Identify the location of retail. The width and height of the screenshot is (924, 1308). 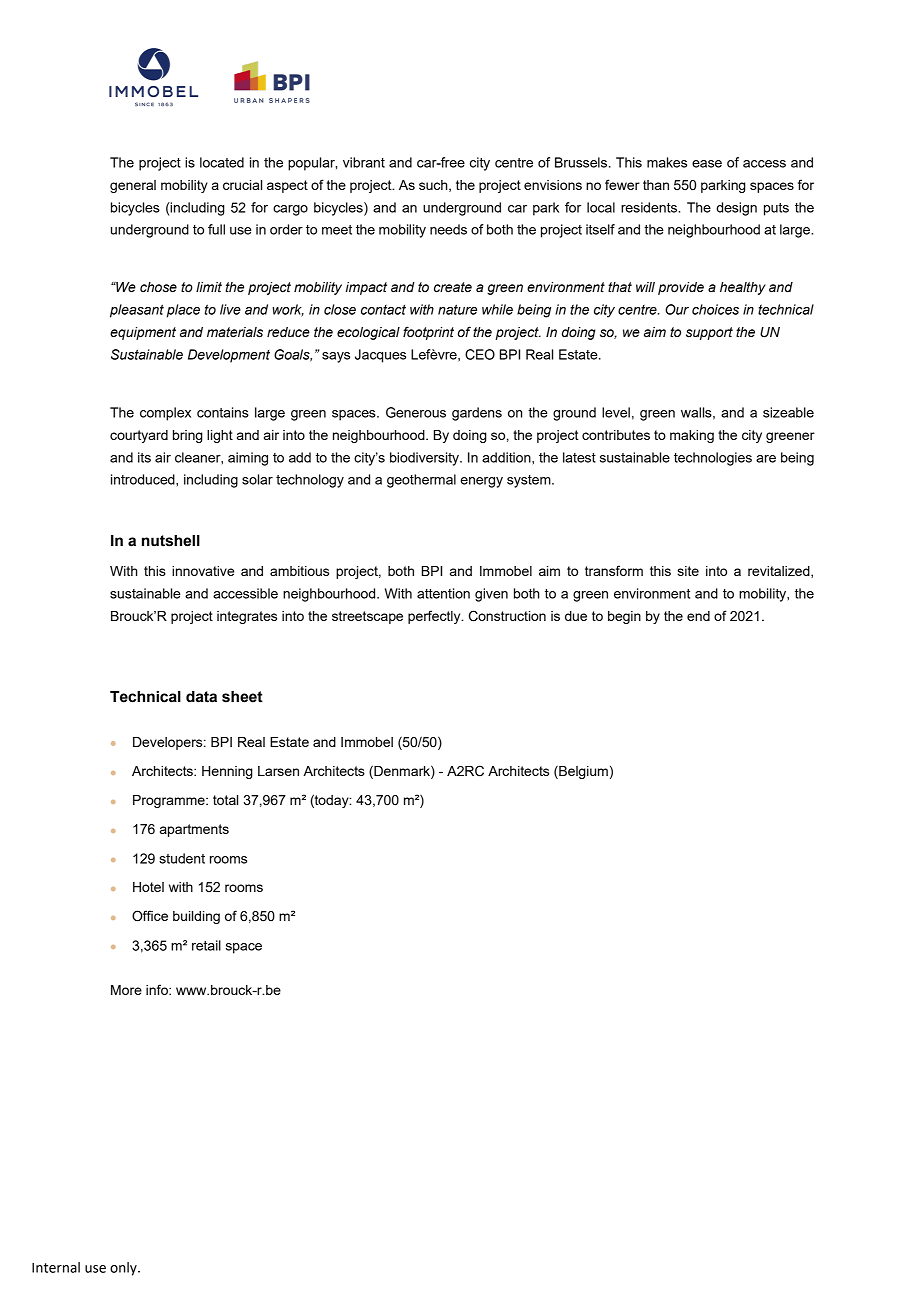
(206, 945).
